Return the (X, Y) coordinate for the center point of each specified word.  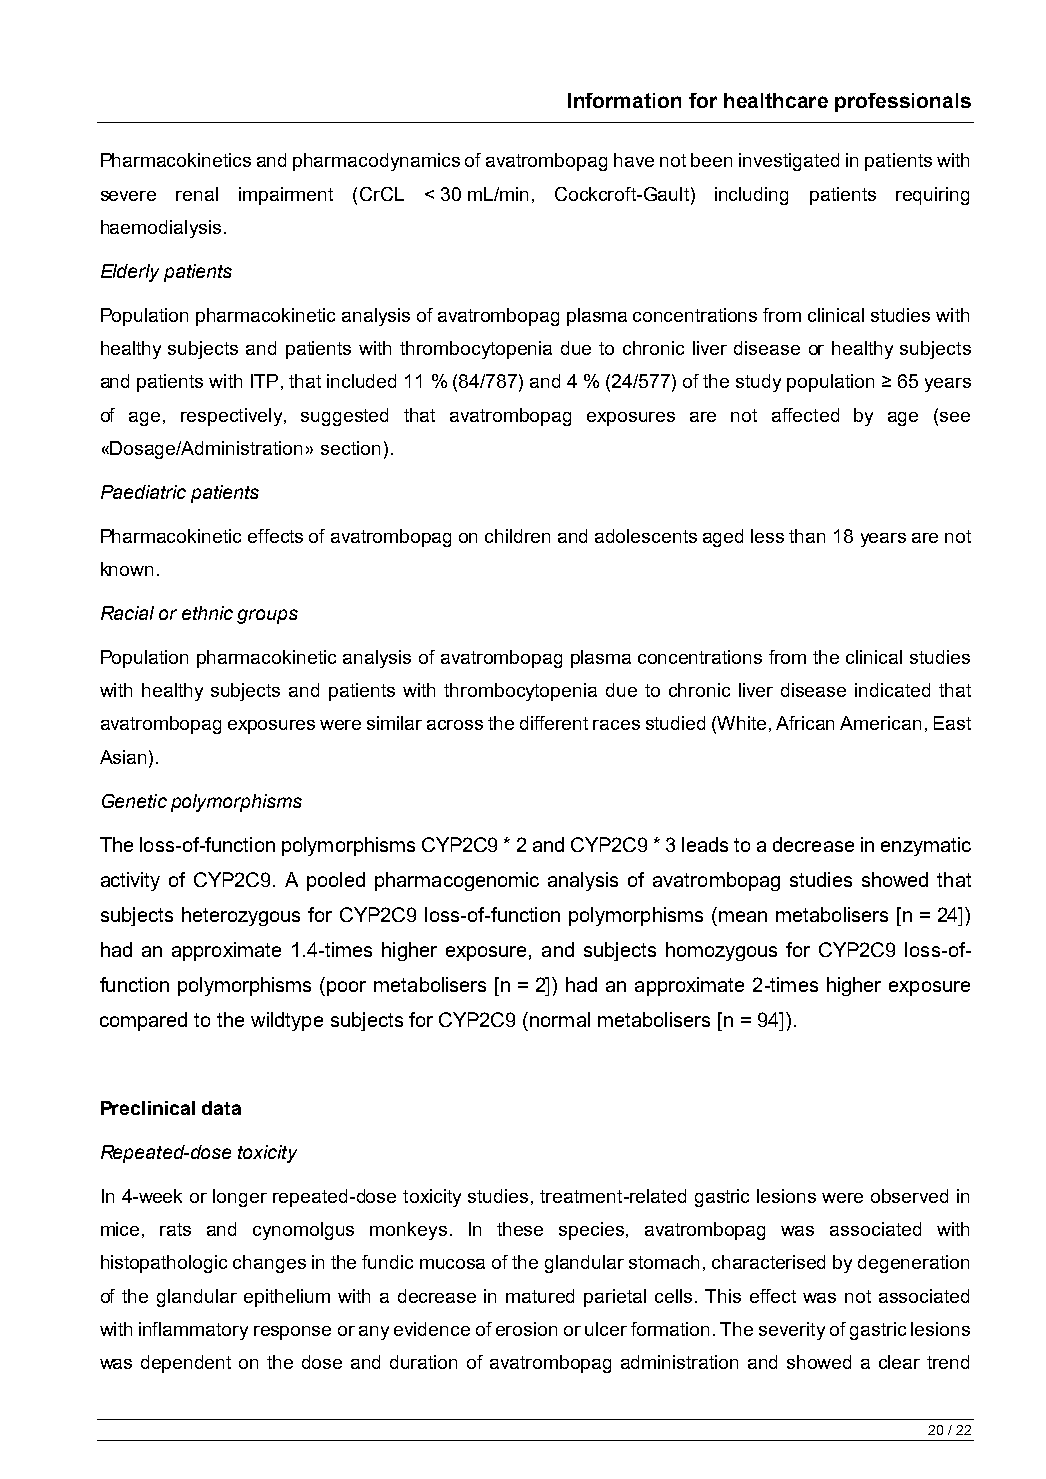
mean (743, 916)
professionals (903, 102)
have (634, 160)
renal (197, 194)
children (517, 536)
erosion (526, 1329)
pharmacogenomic (457, 881)
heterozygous (241, 916)
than (807, 536)
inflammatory (193, 1331)
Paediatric (143, 492)
